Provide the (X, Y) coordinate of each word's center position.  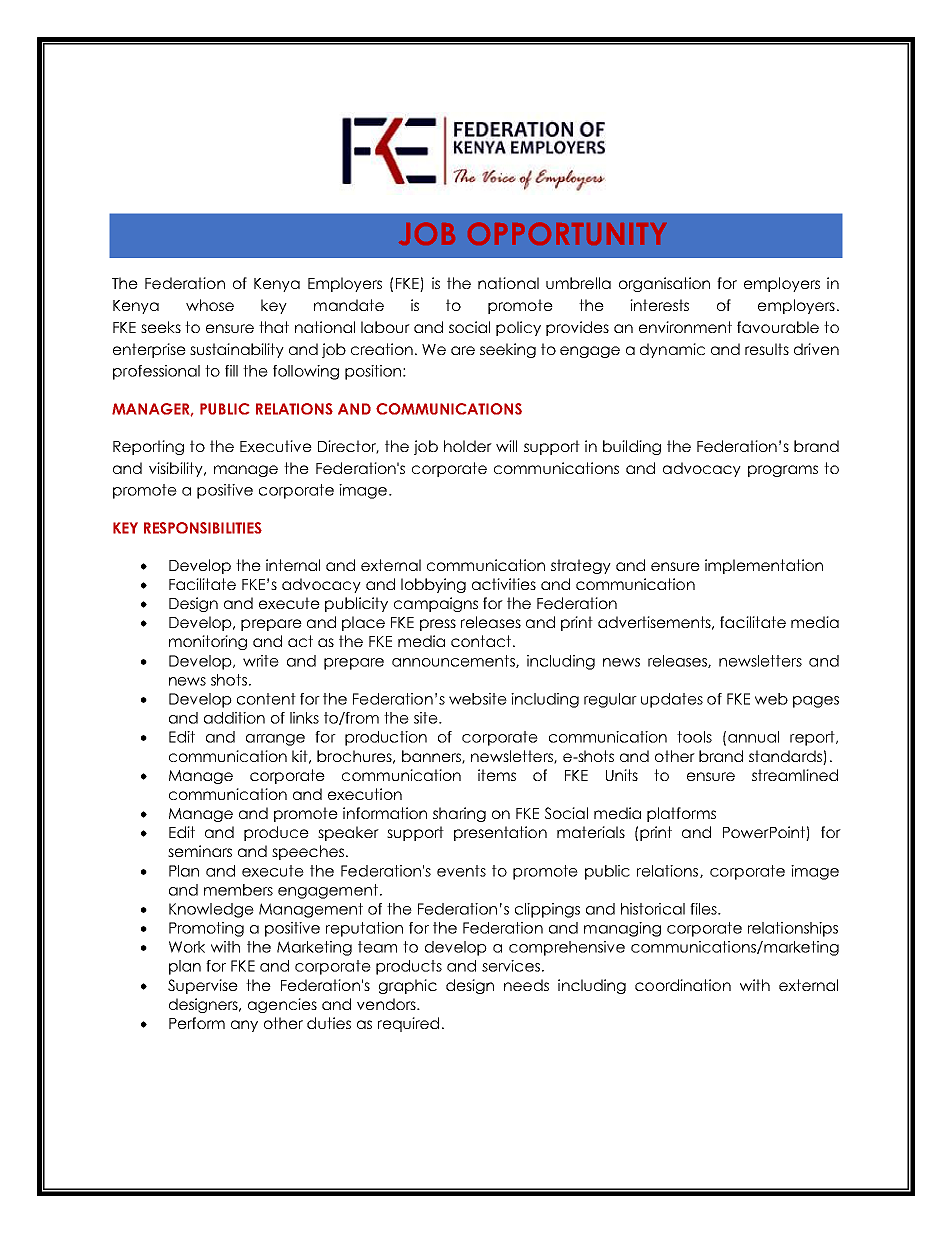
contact (482, 641)
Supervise (203, 986)
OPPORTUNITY (567, 233)
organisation (664, 284)
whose (210, 305)
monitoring (208, 642)
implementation (764, 566)
